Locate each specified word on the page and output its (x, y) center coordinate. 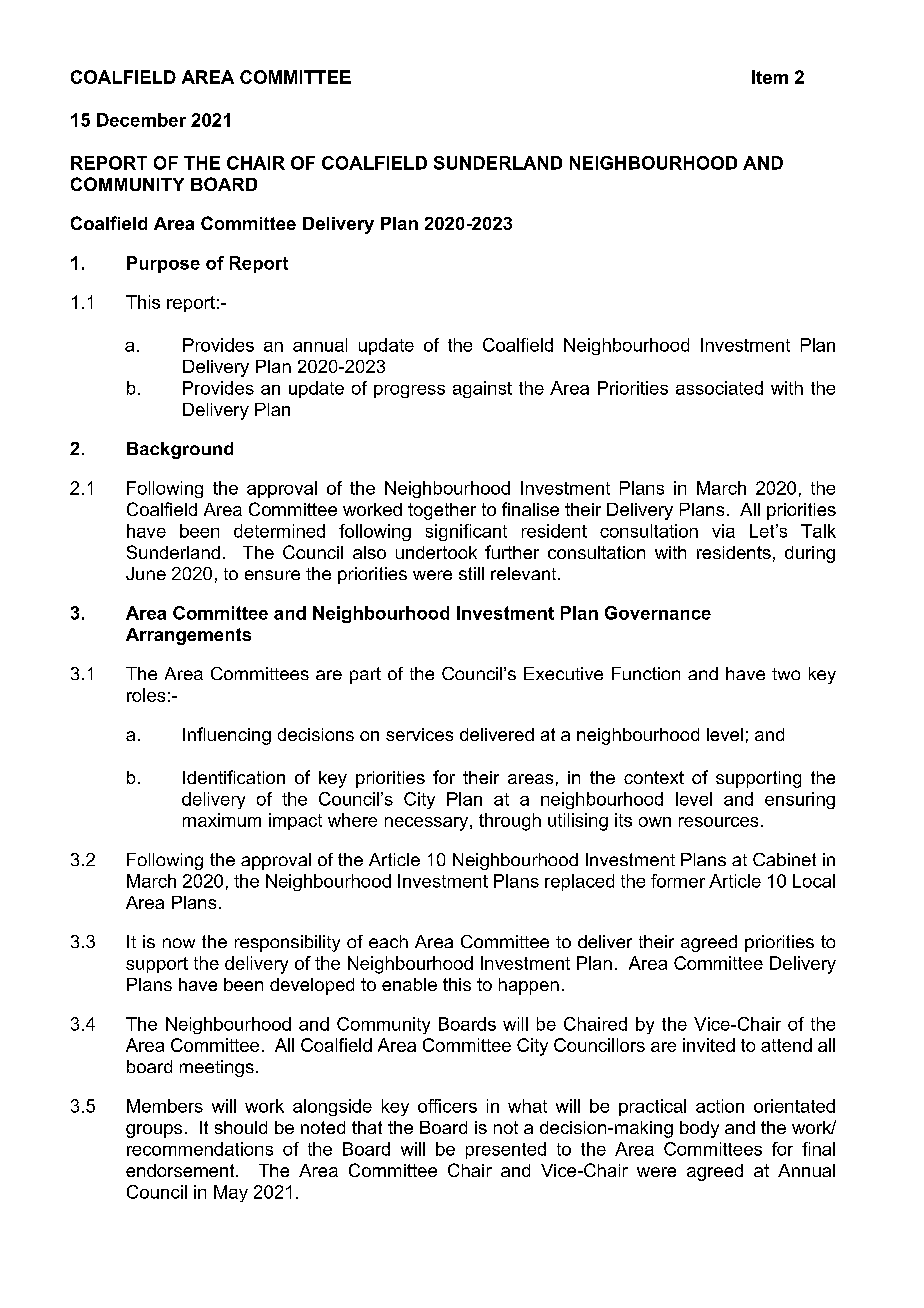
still (471, 573)
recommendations (200, 1149)
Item (770, 77)
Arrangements (188, 636)
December (141, 120)
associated (719, 388)
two (786, 674)
